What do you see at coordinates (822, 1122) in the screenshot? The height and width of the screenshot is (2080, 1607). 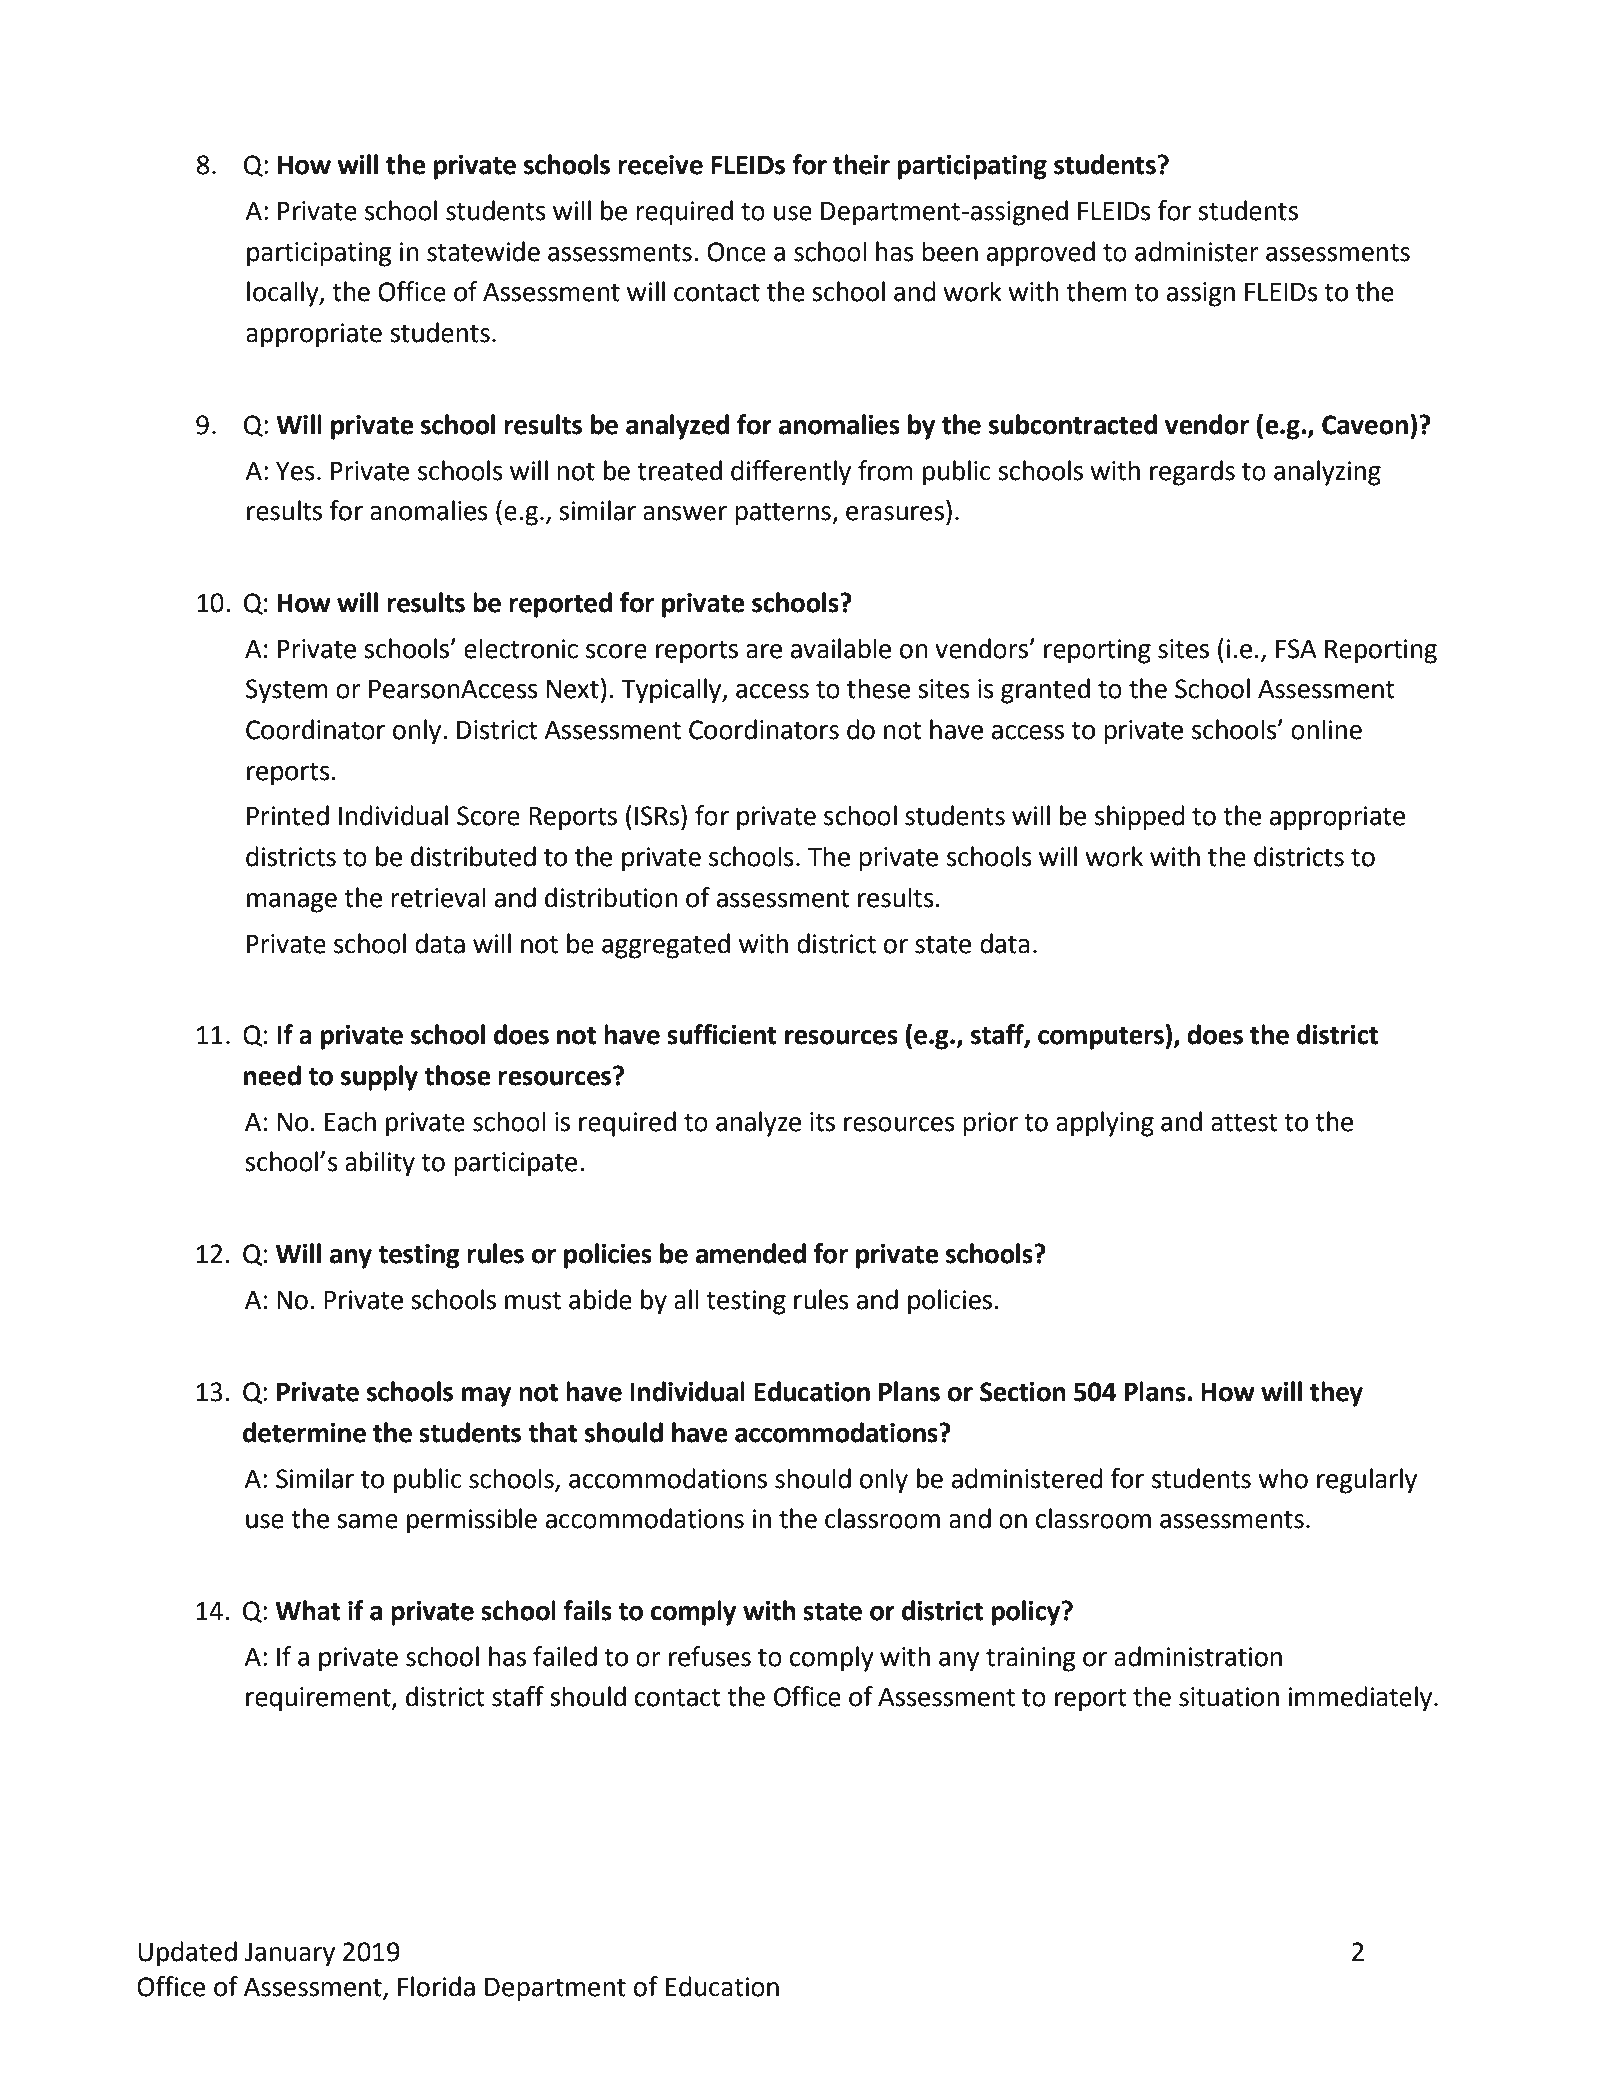 I see `its` at bounding box center [822, 1122].
